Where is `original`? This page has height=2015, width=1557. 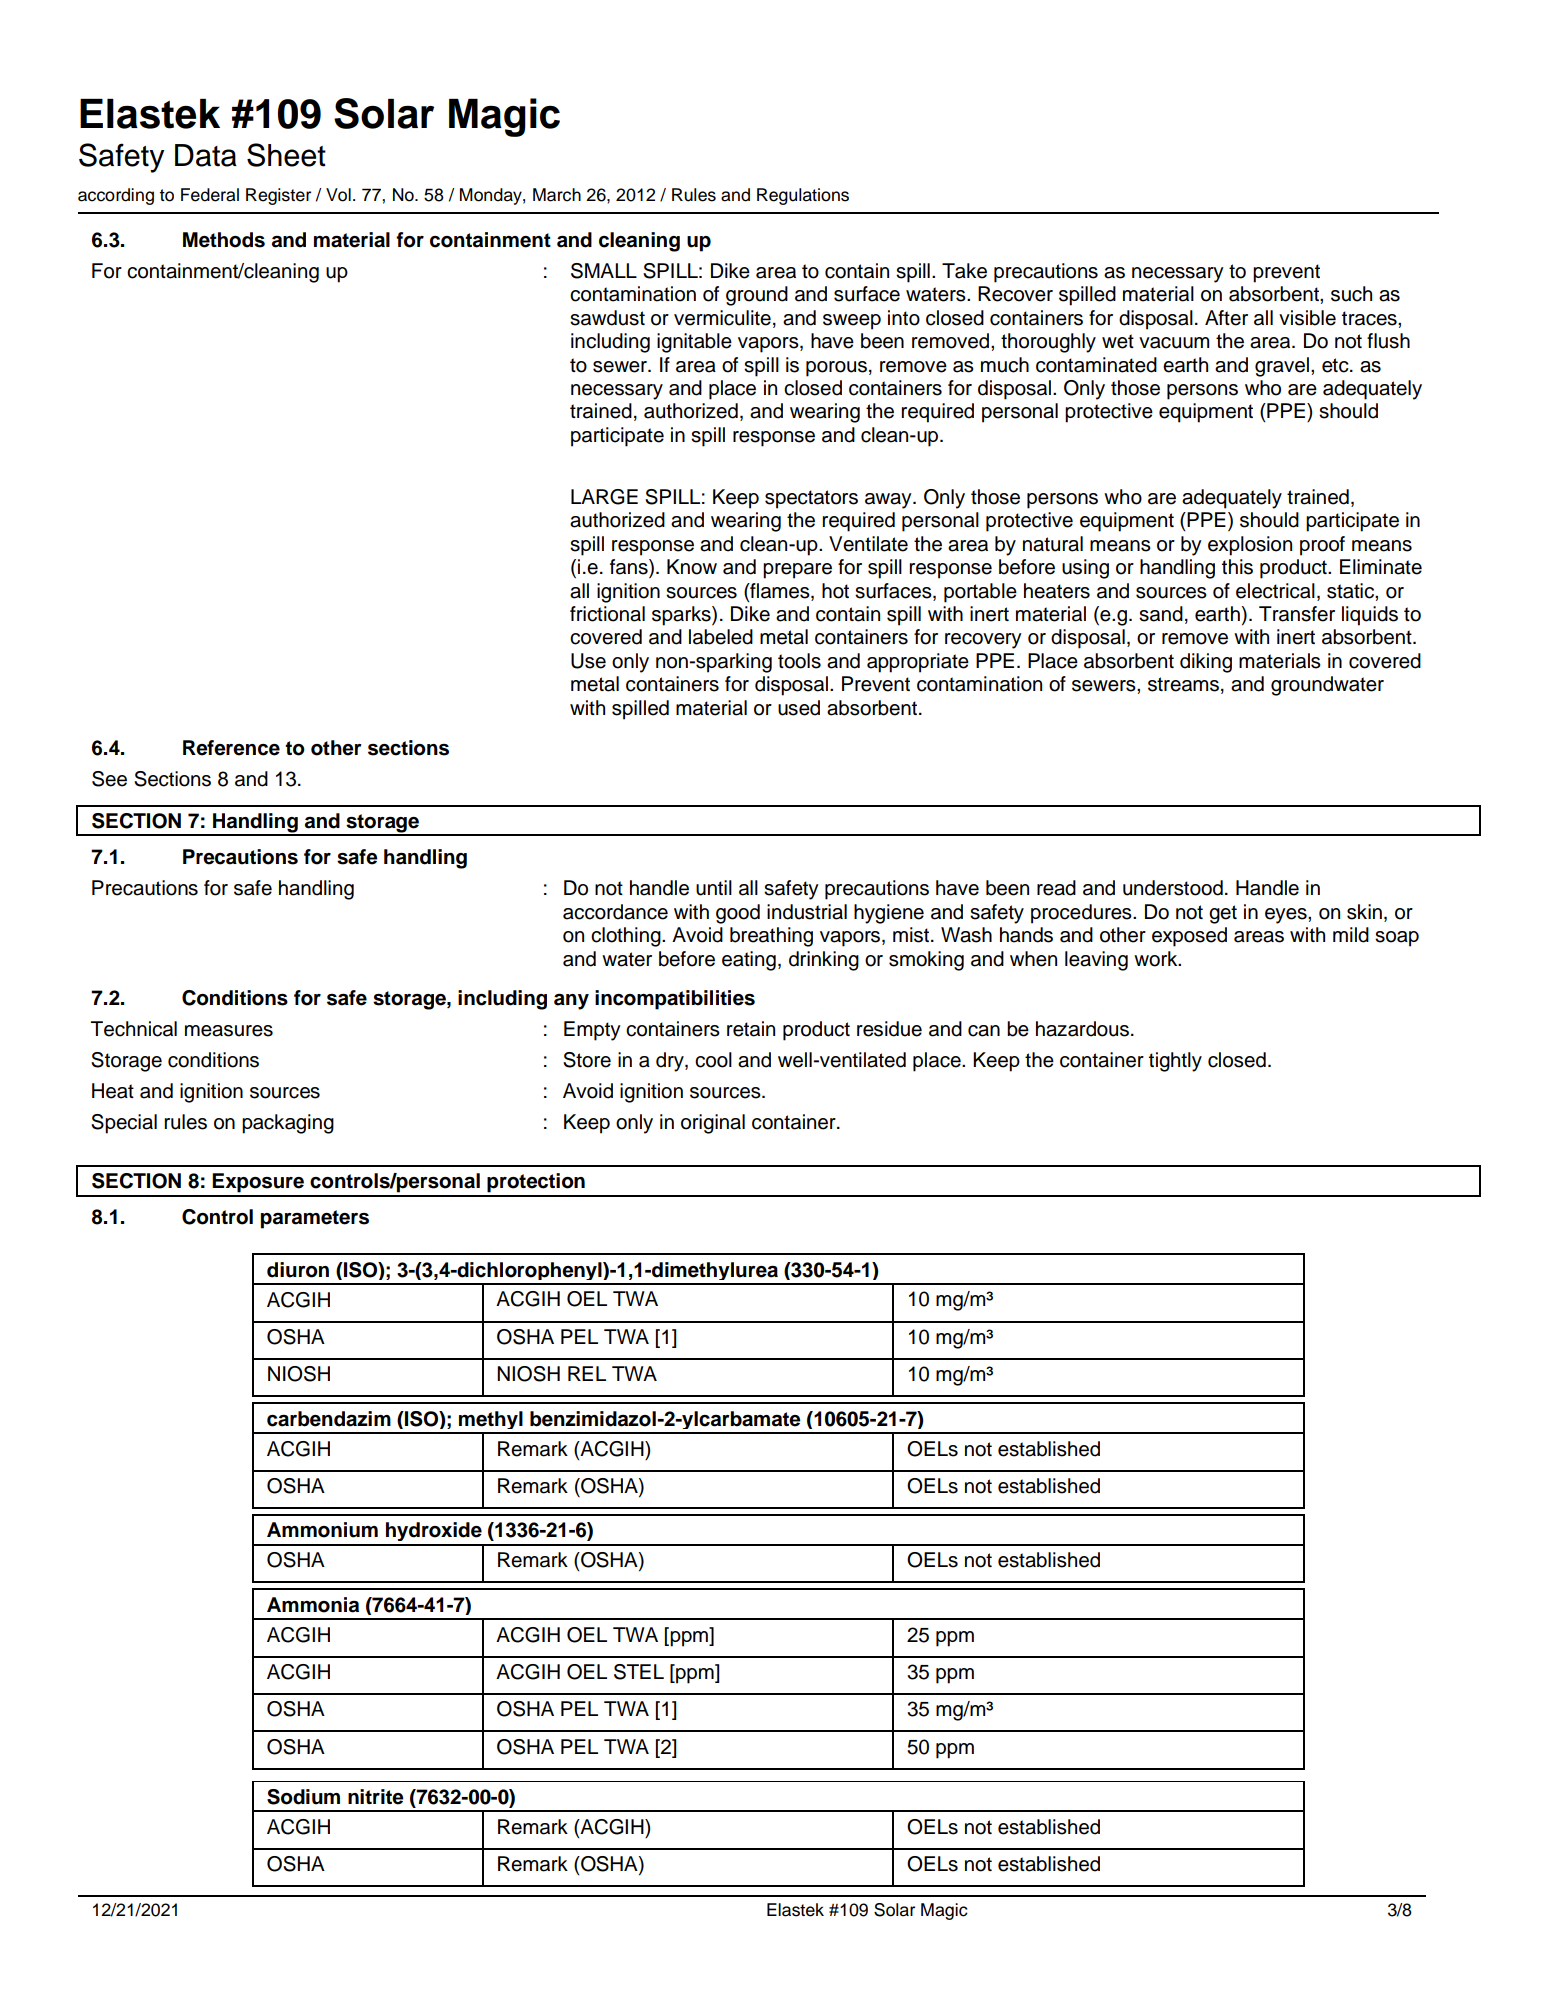
original is located at coordinates (713, 1124).
